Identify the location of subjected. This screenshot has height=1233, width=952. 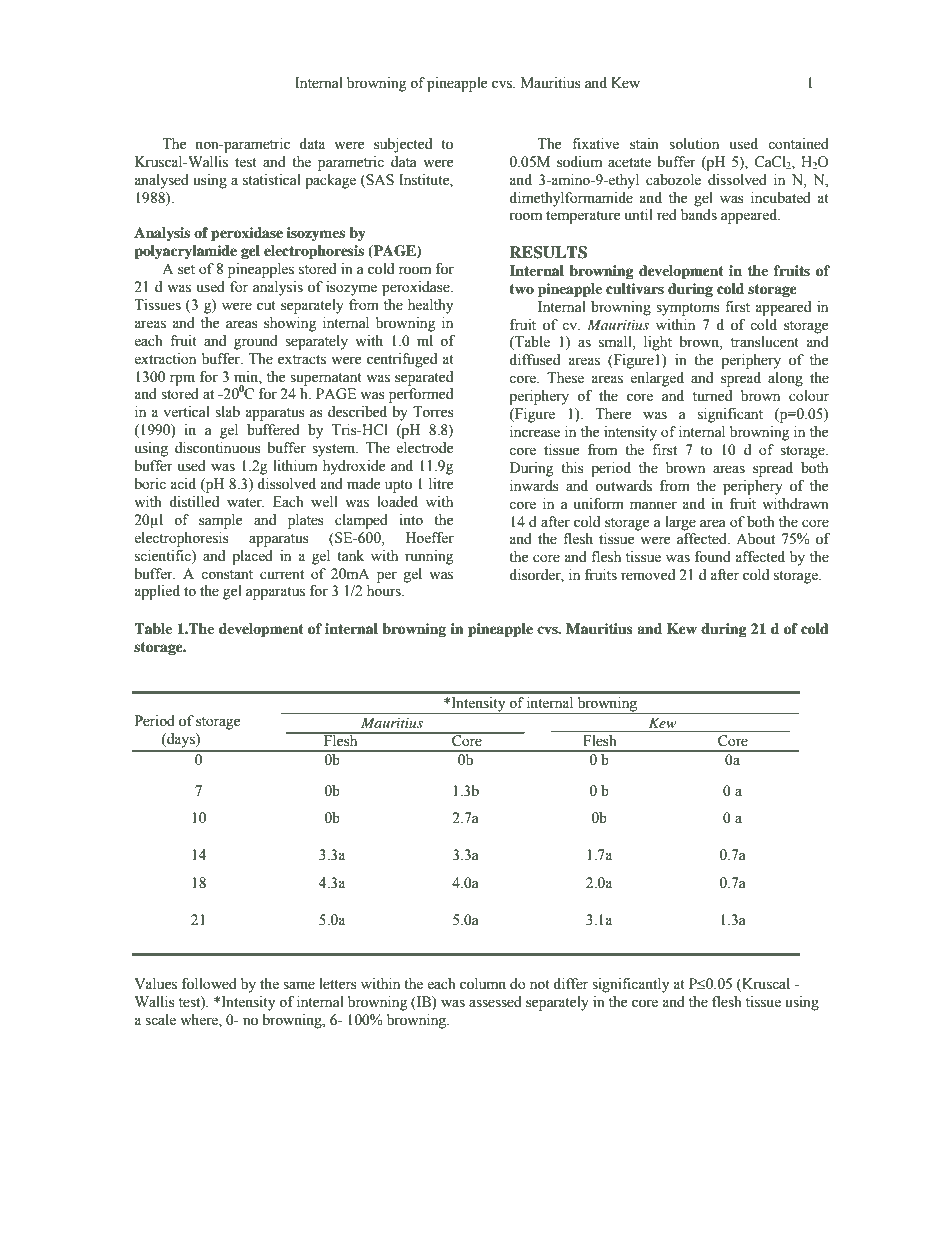
(403, 145).
